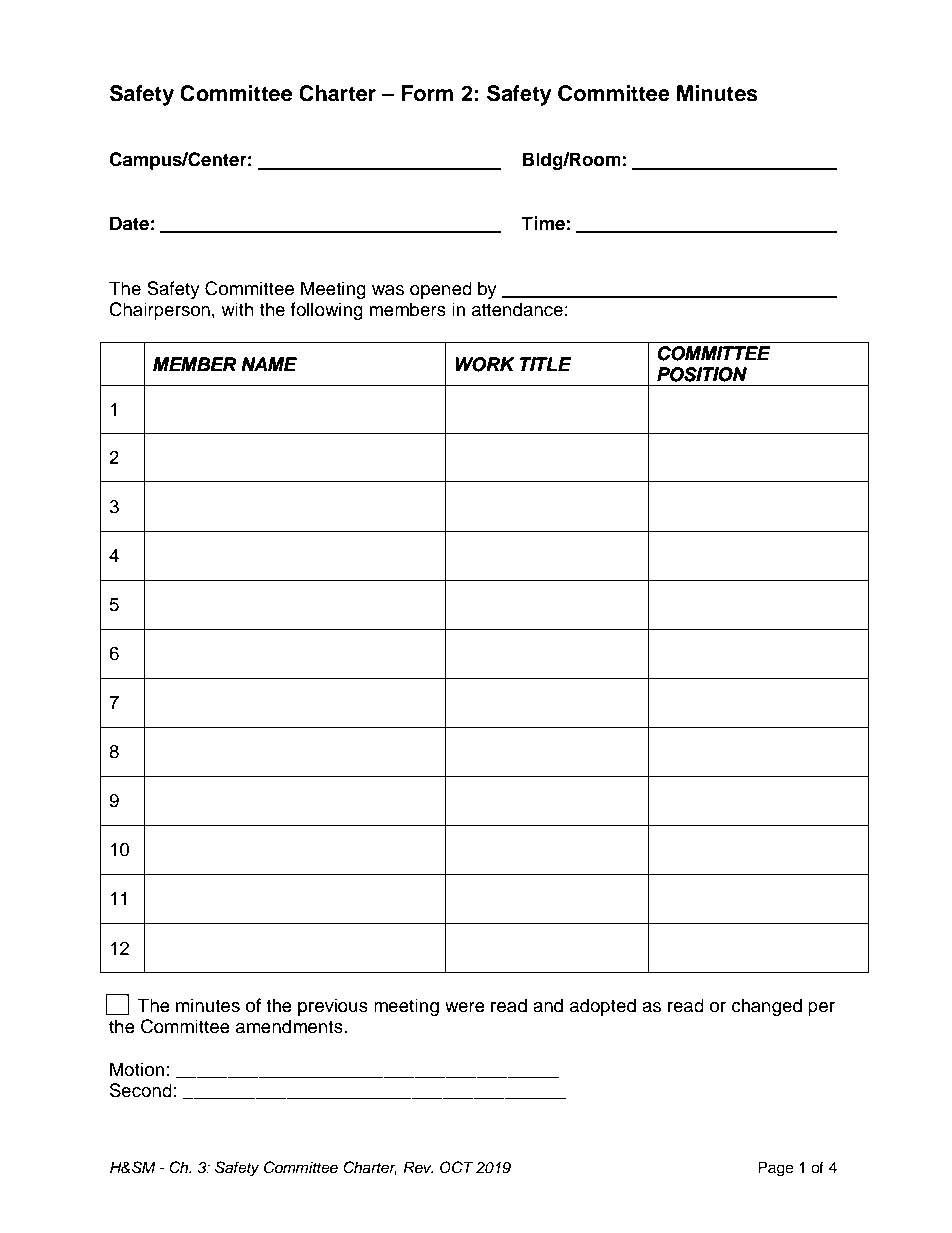 The image size is (952, 1233). I want to click on attendance, so click(517, 309).
